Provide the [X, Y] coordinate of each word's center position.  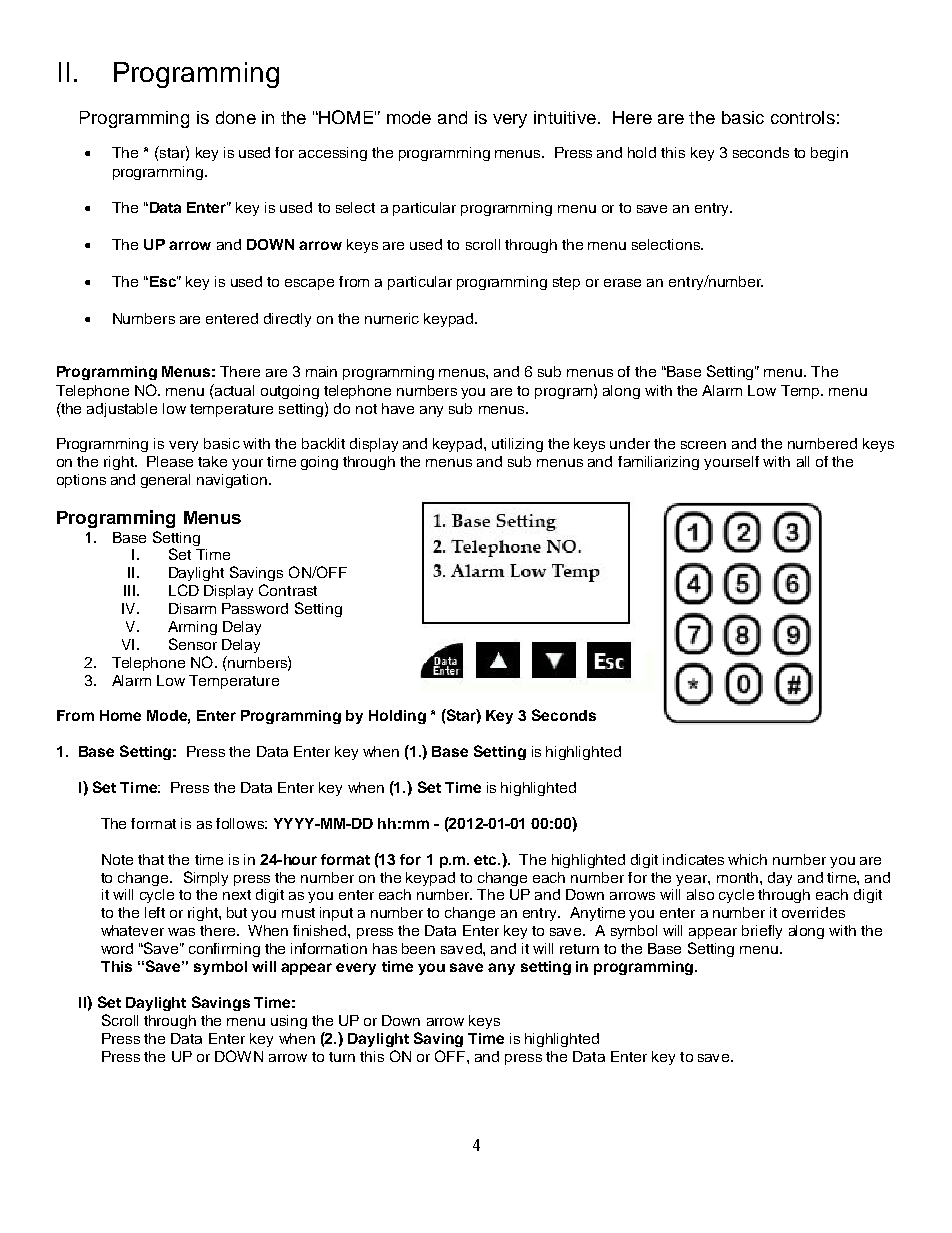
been [418, 948]
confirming [224, 950]
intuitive [565, 117]
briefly [762, 932]
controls [803, 117]
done [236, 117]
